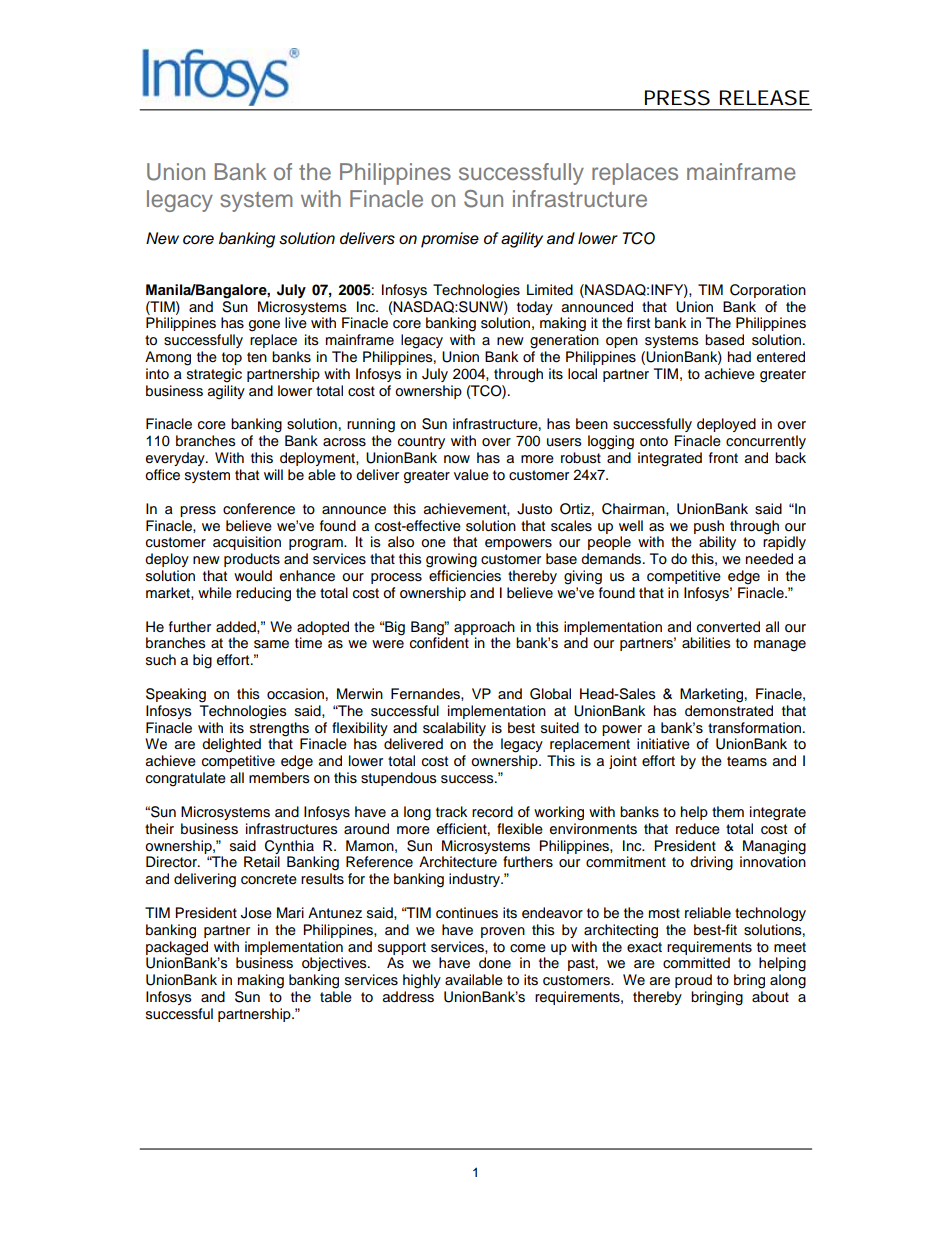 The height and width of the image is (1233, 952). I want to click on done, so click(495, 963).
